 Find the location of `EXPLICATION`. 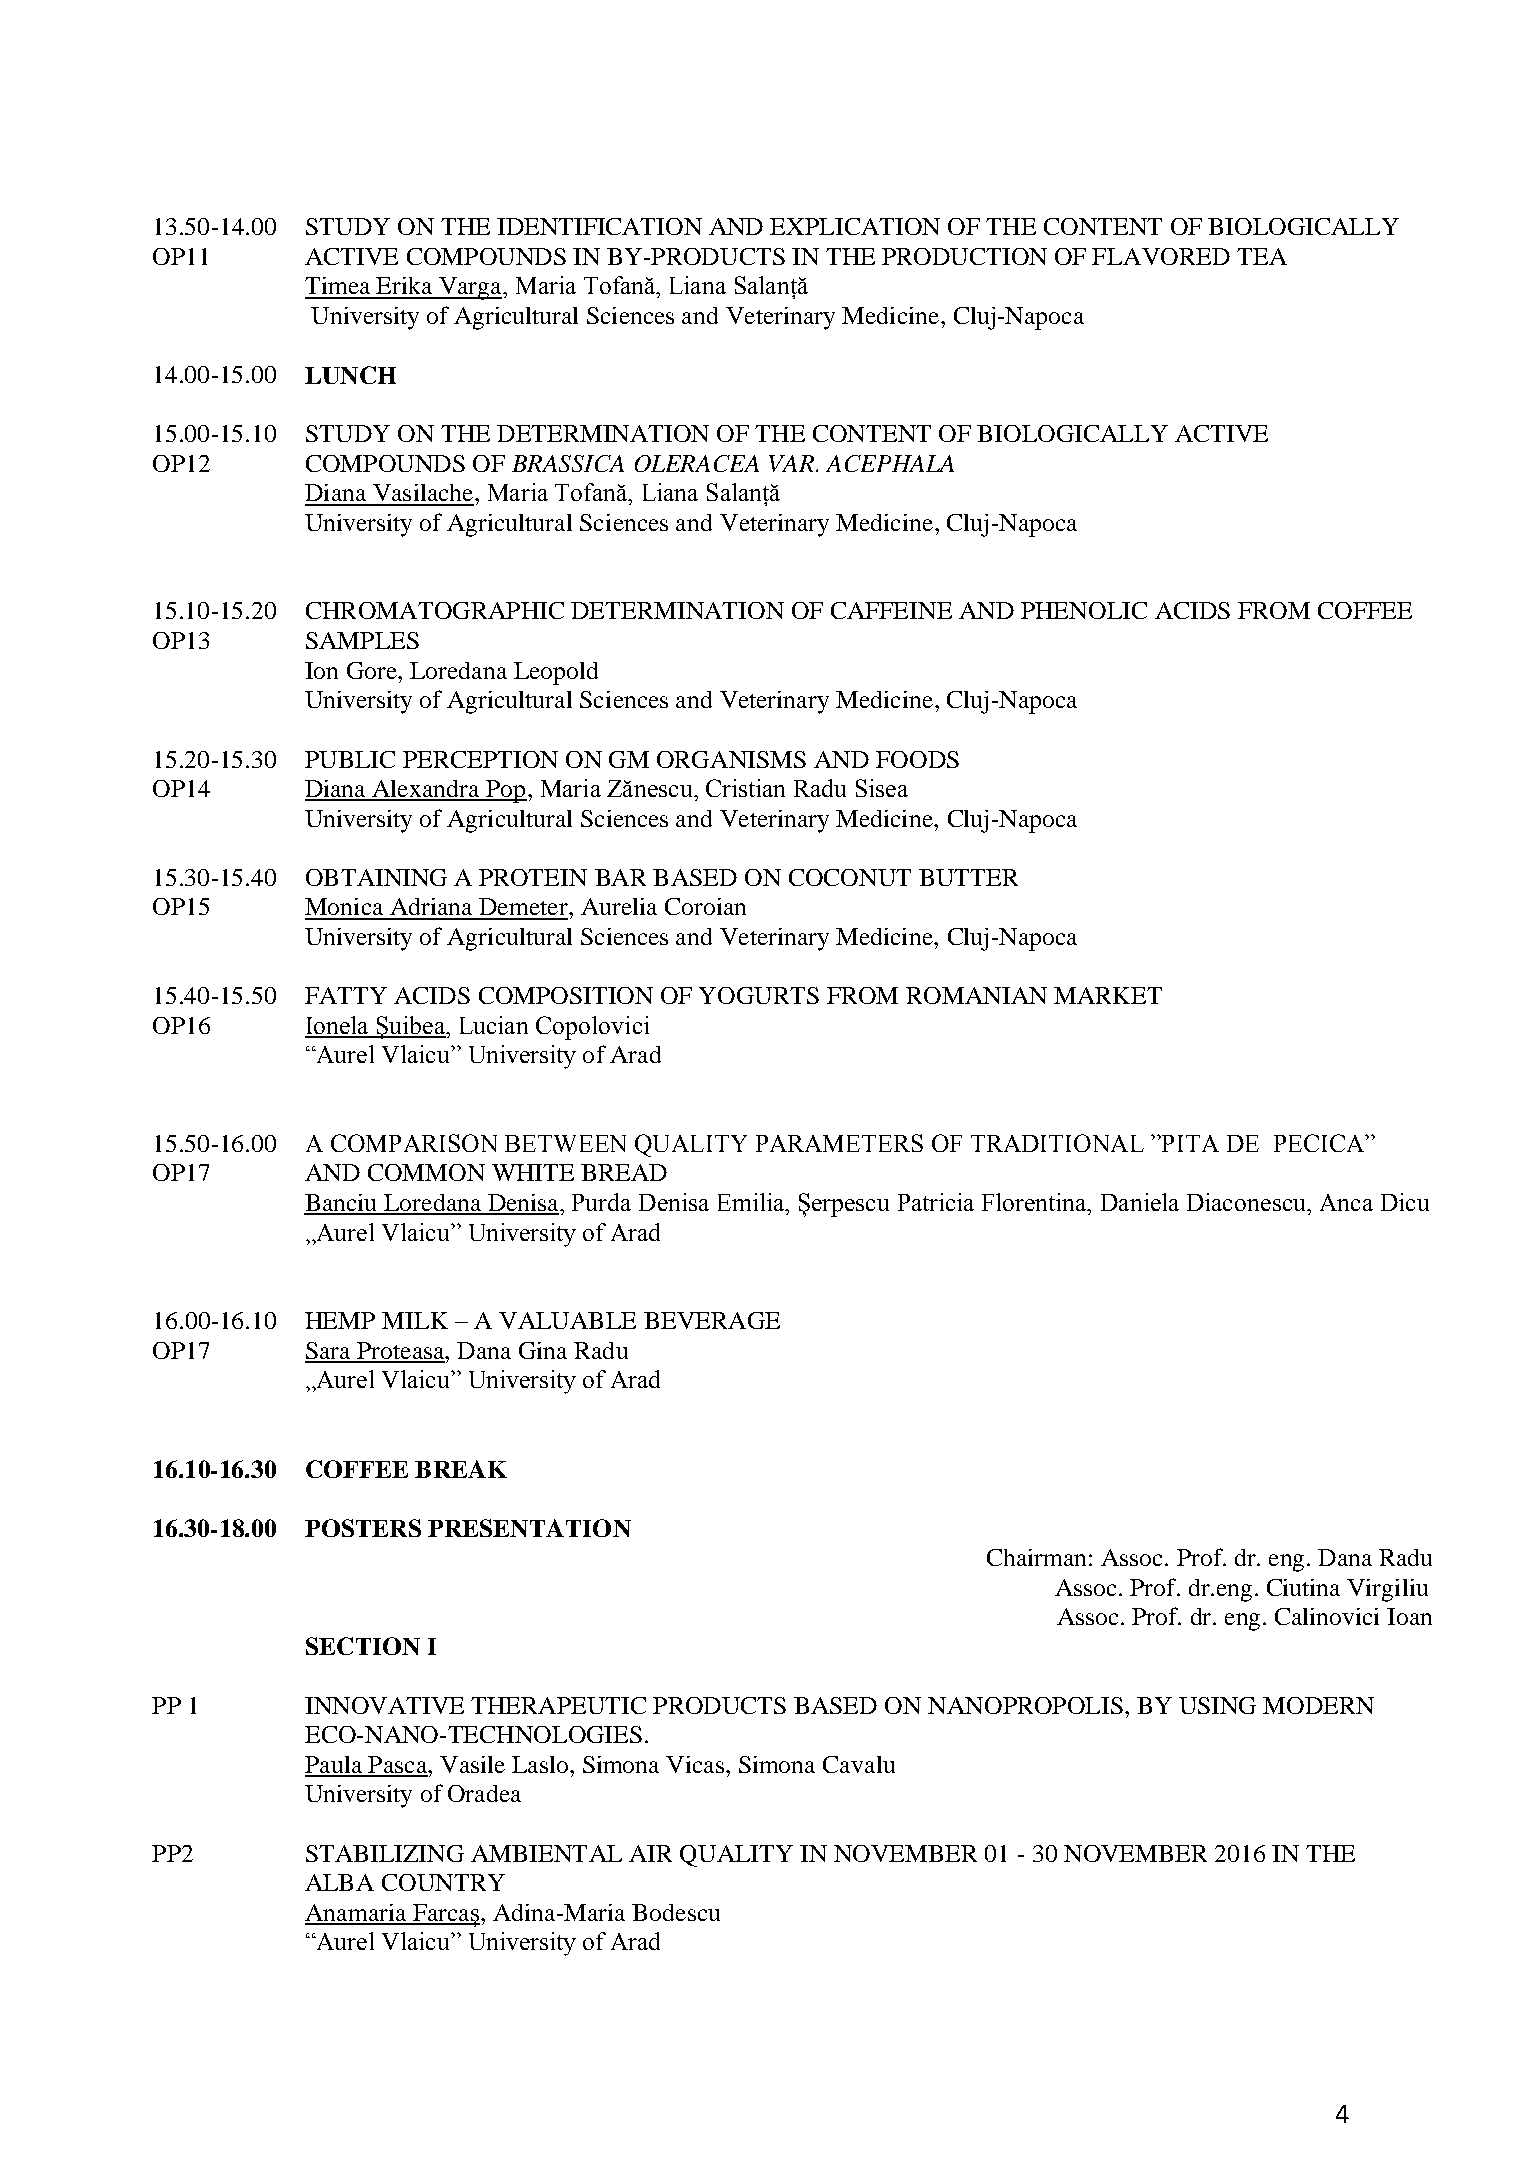

EXPLICATION is located at coordinates (855, 226).
